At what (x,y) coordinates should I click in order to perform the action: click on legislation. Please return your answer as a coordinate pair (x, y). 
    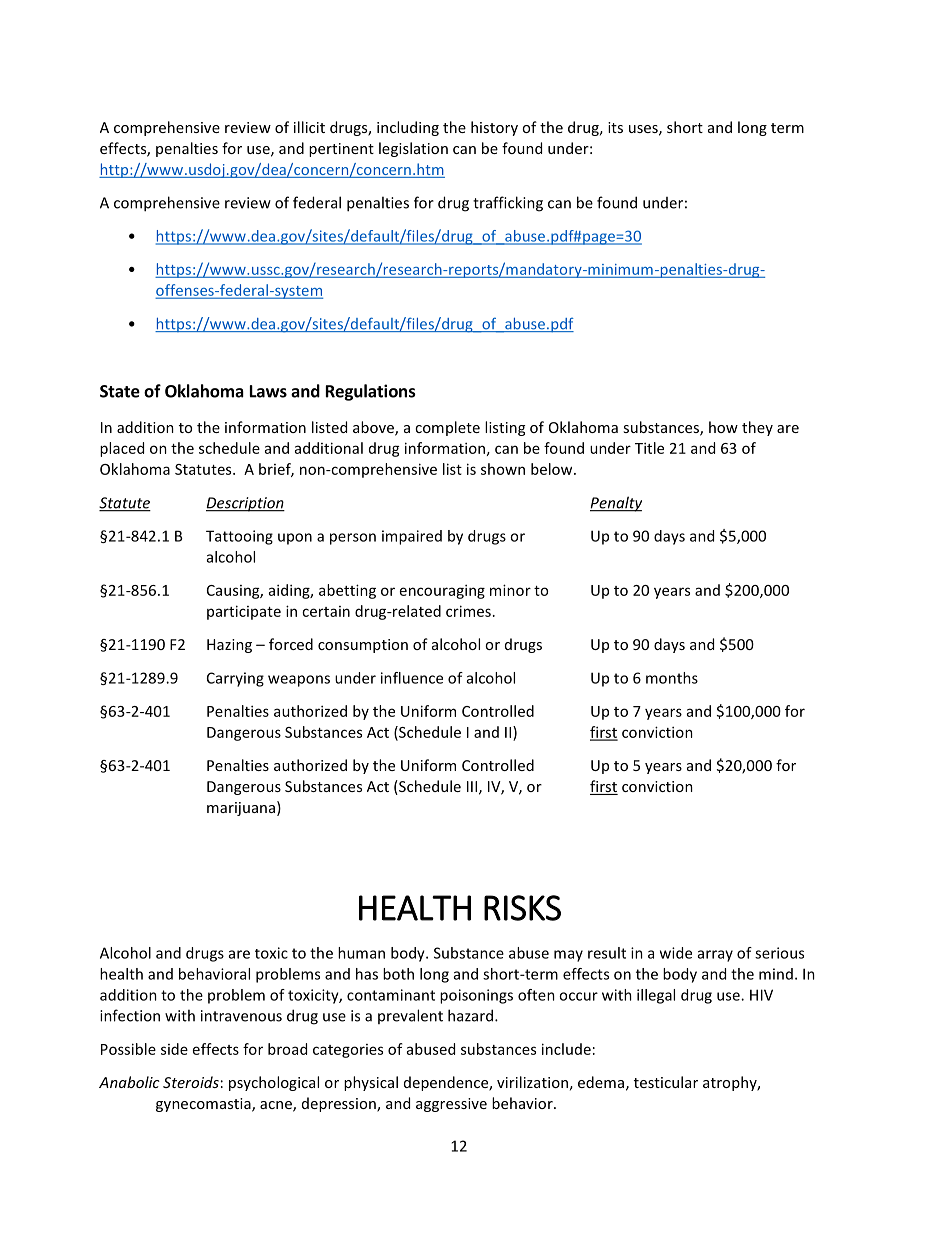
    Looking at the image, I should click on (413, 149).
